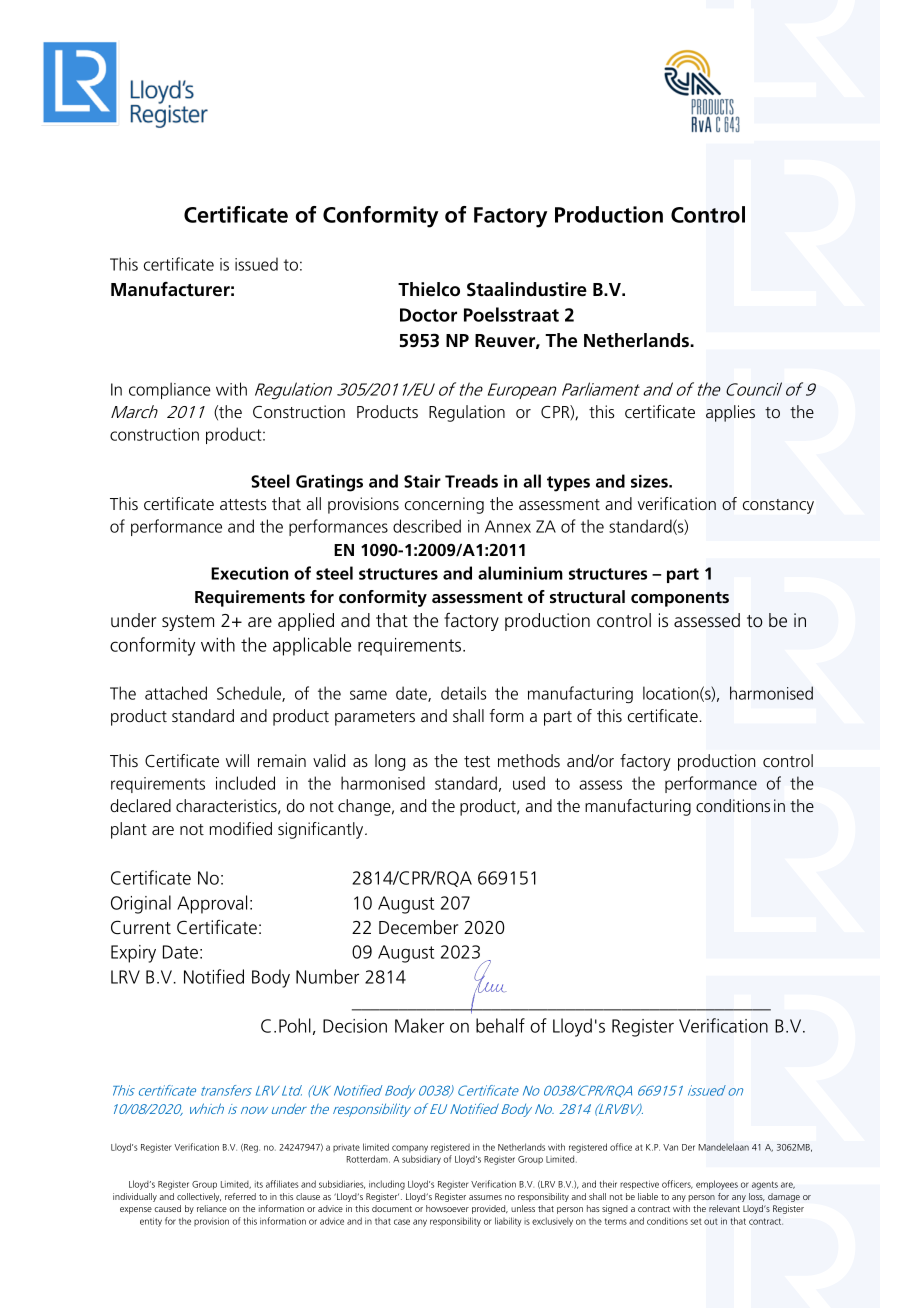  What do you see at coordinates (680, 599) in the document?
I see `components` at bounding box center [680, 599].
